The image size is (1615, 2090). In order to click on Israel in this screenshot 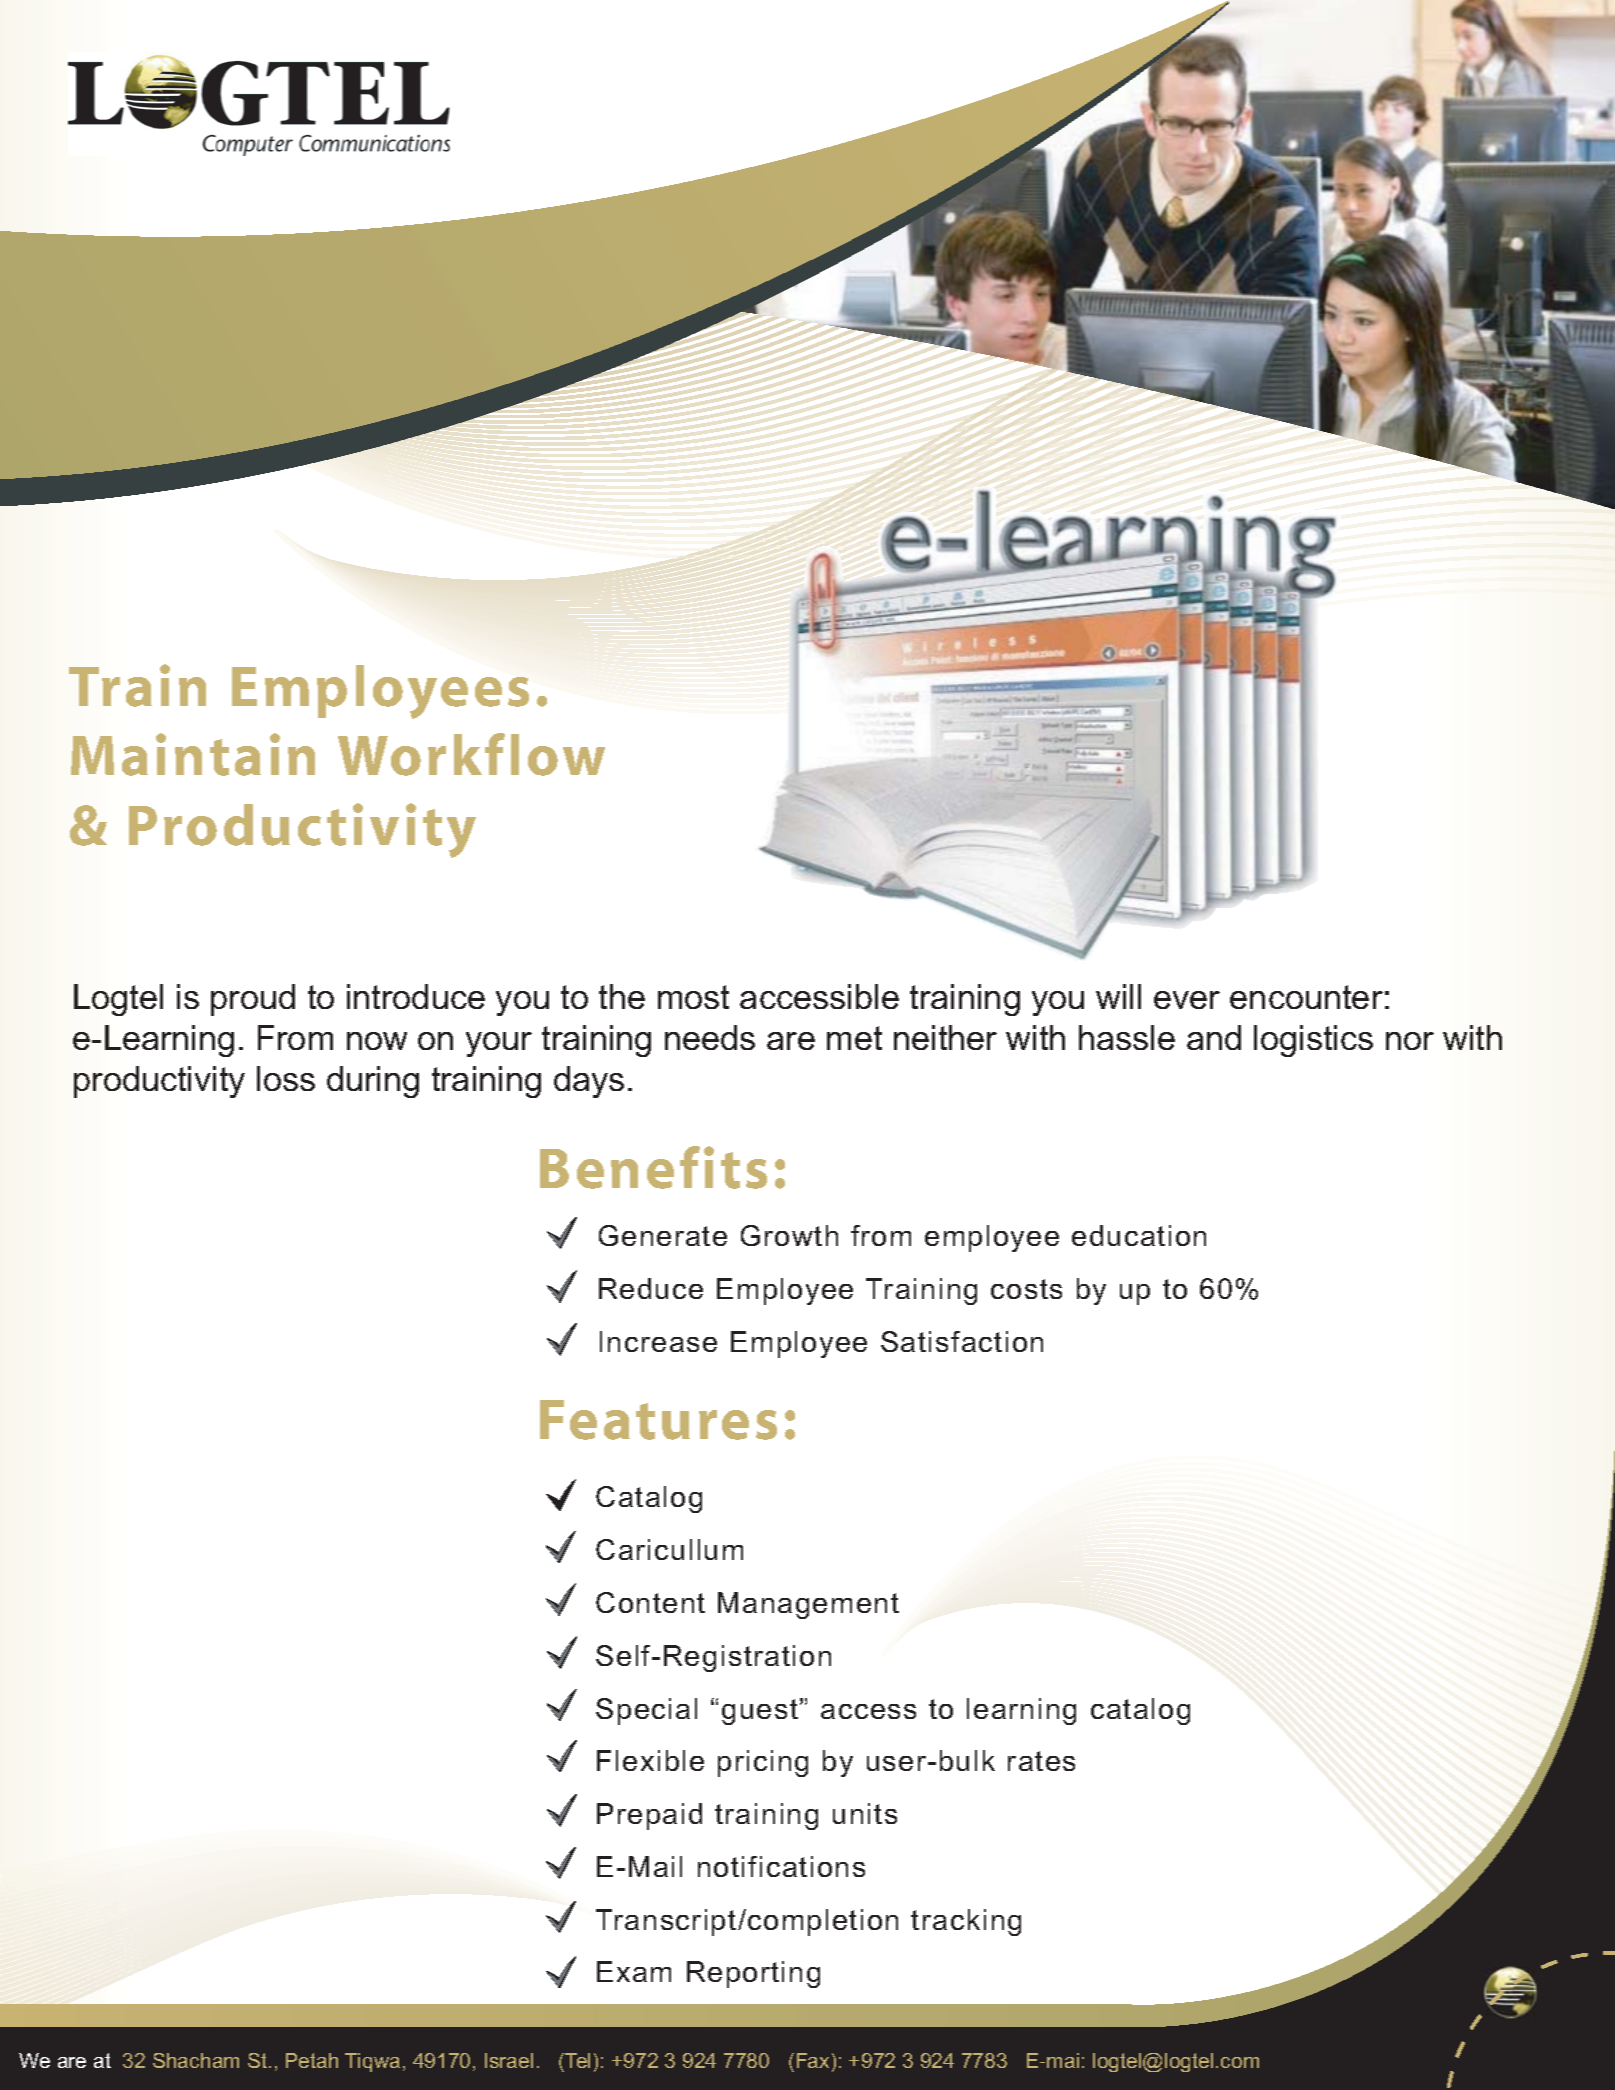, I will do `click(509, 2060)`.
